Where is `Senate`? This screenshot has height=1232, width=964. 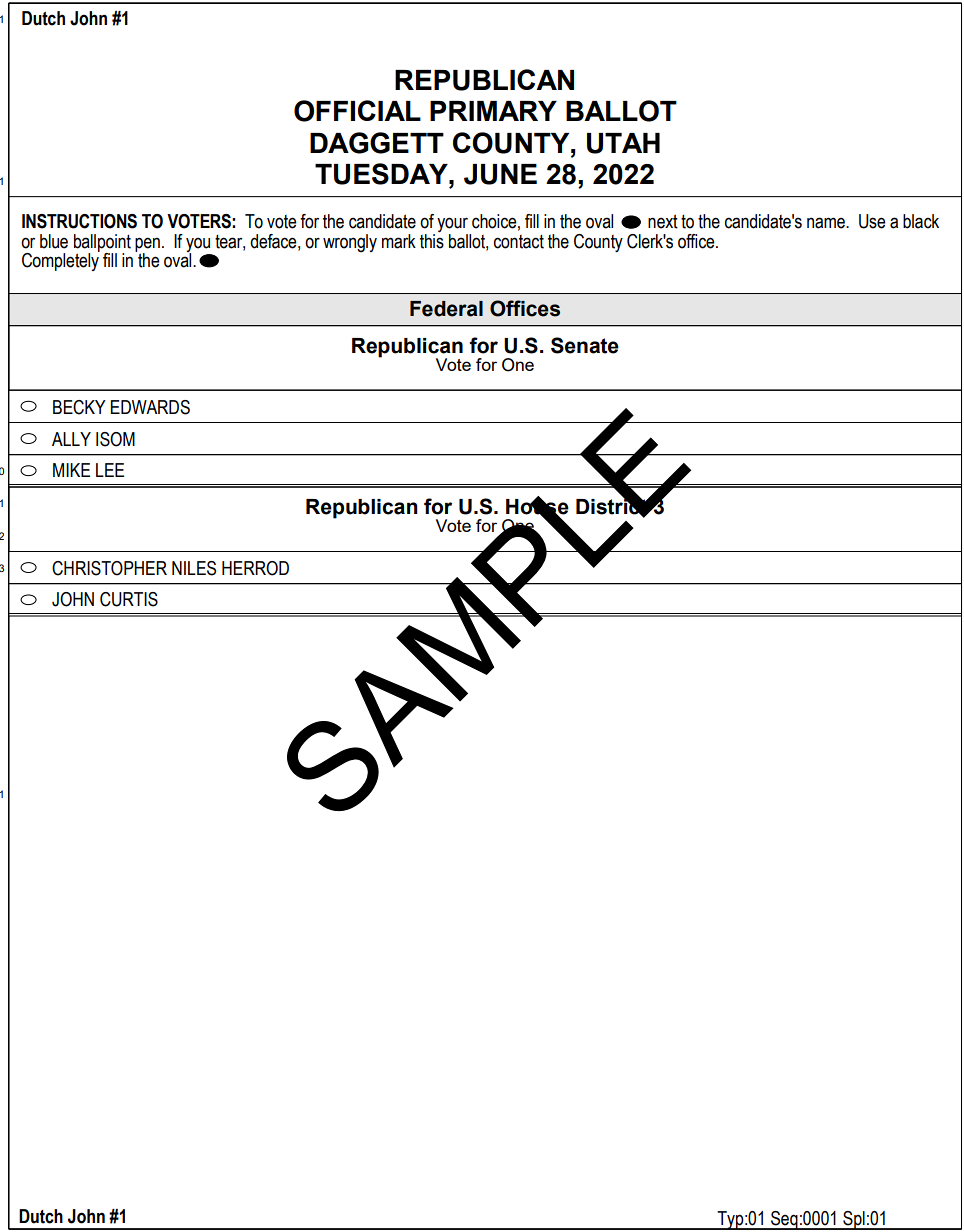
Senate is located at coordinates (585, 345).
